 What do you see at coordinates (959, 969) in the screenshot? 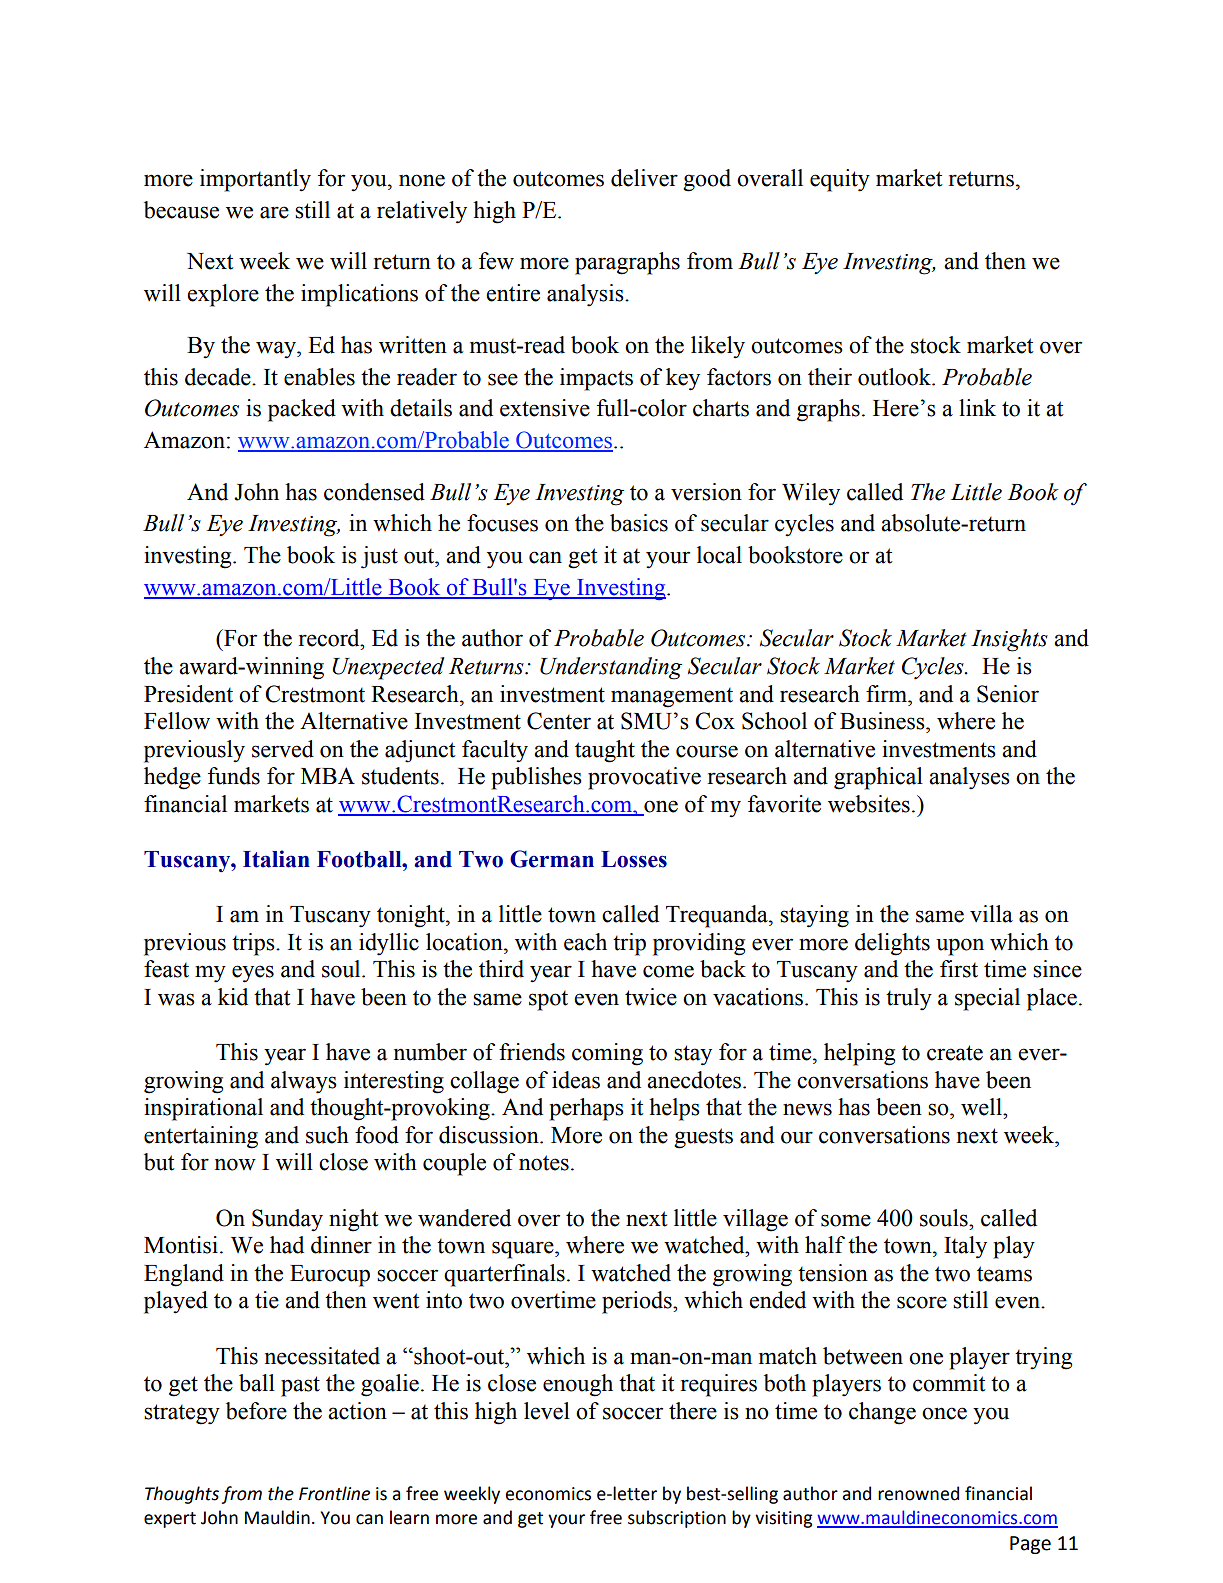
I see `first` at bounding box center [959, 969].
